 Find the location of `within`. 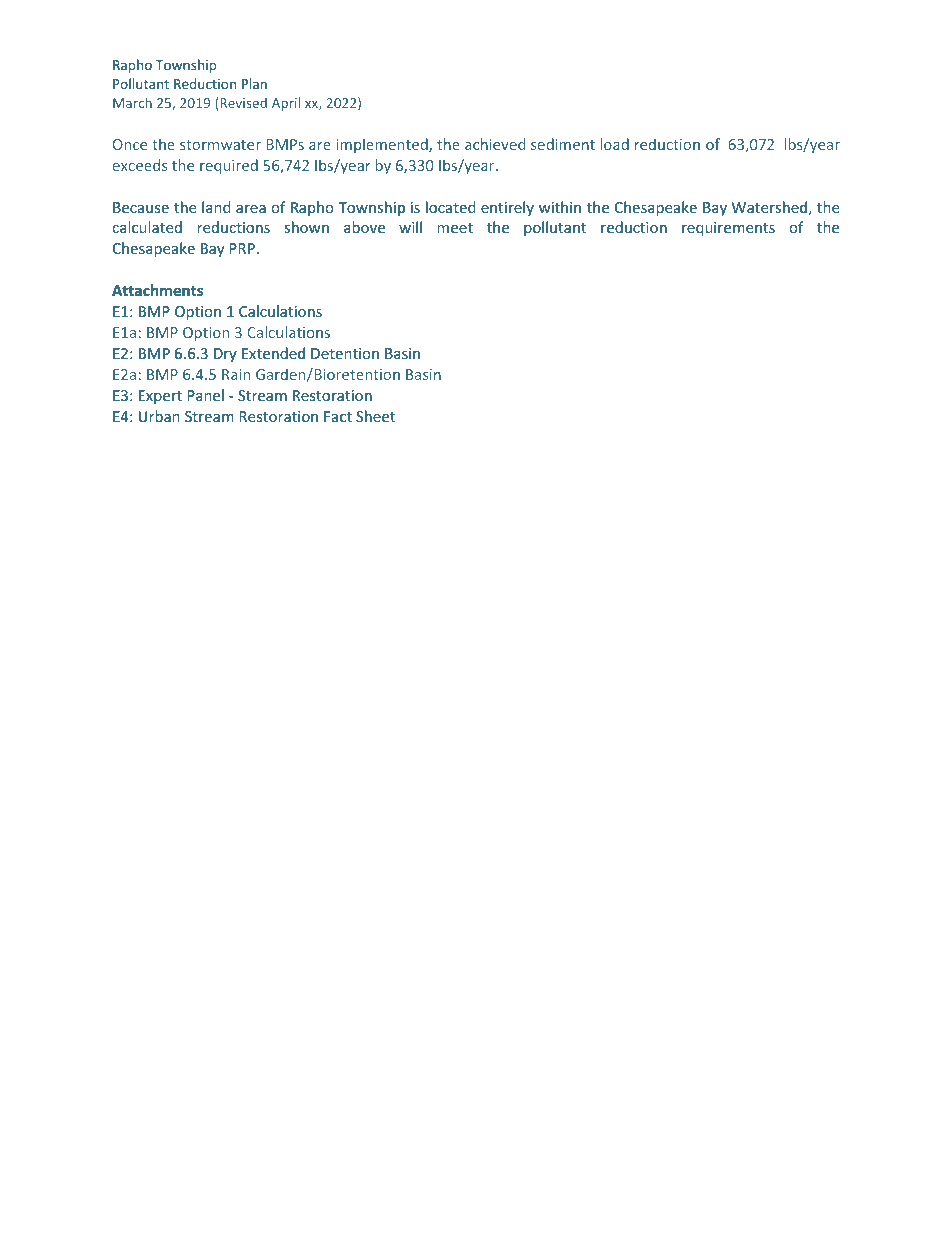

within is located at coordinates (560, 207).
